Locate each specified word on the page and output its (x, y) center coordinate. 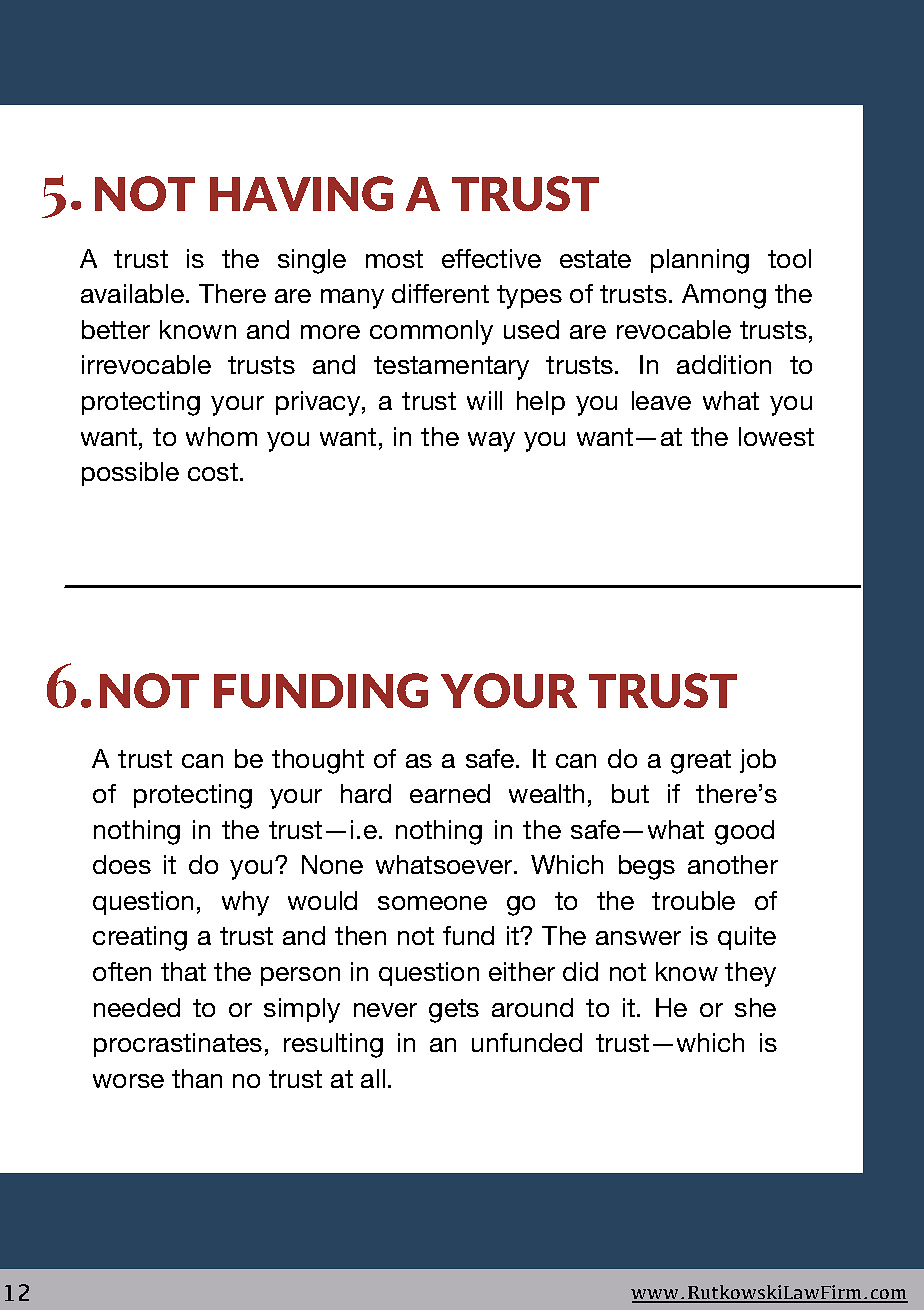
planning (700, 261)
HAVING (301, 193)
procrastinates (178, 1045)
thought (318, 761)
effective (491, 258)
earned (450, 793)
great (701, 762)
